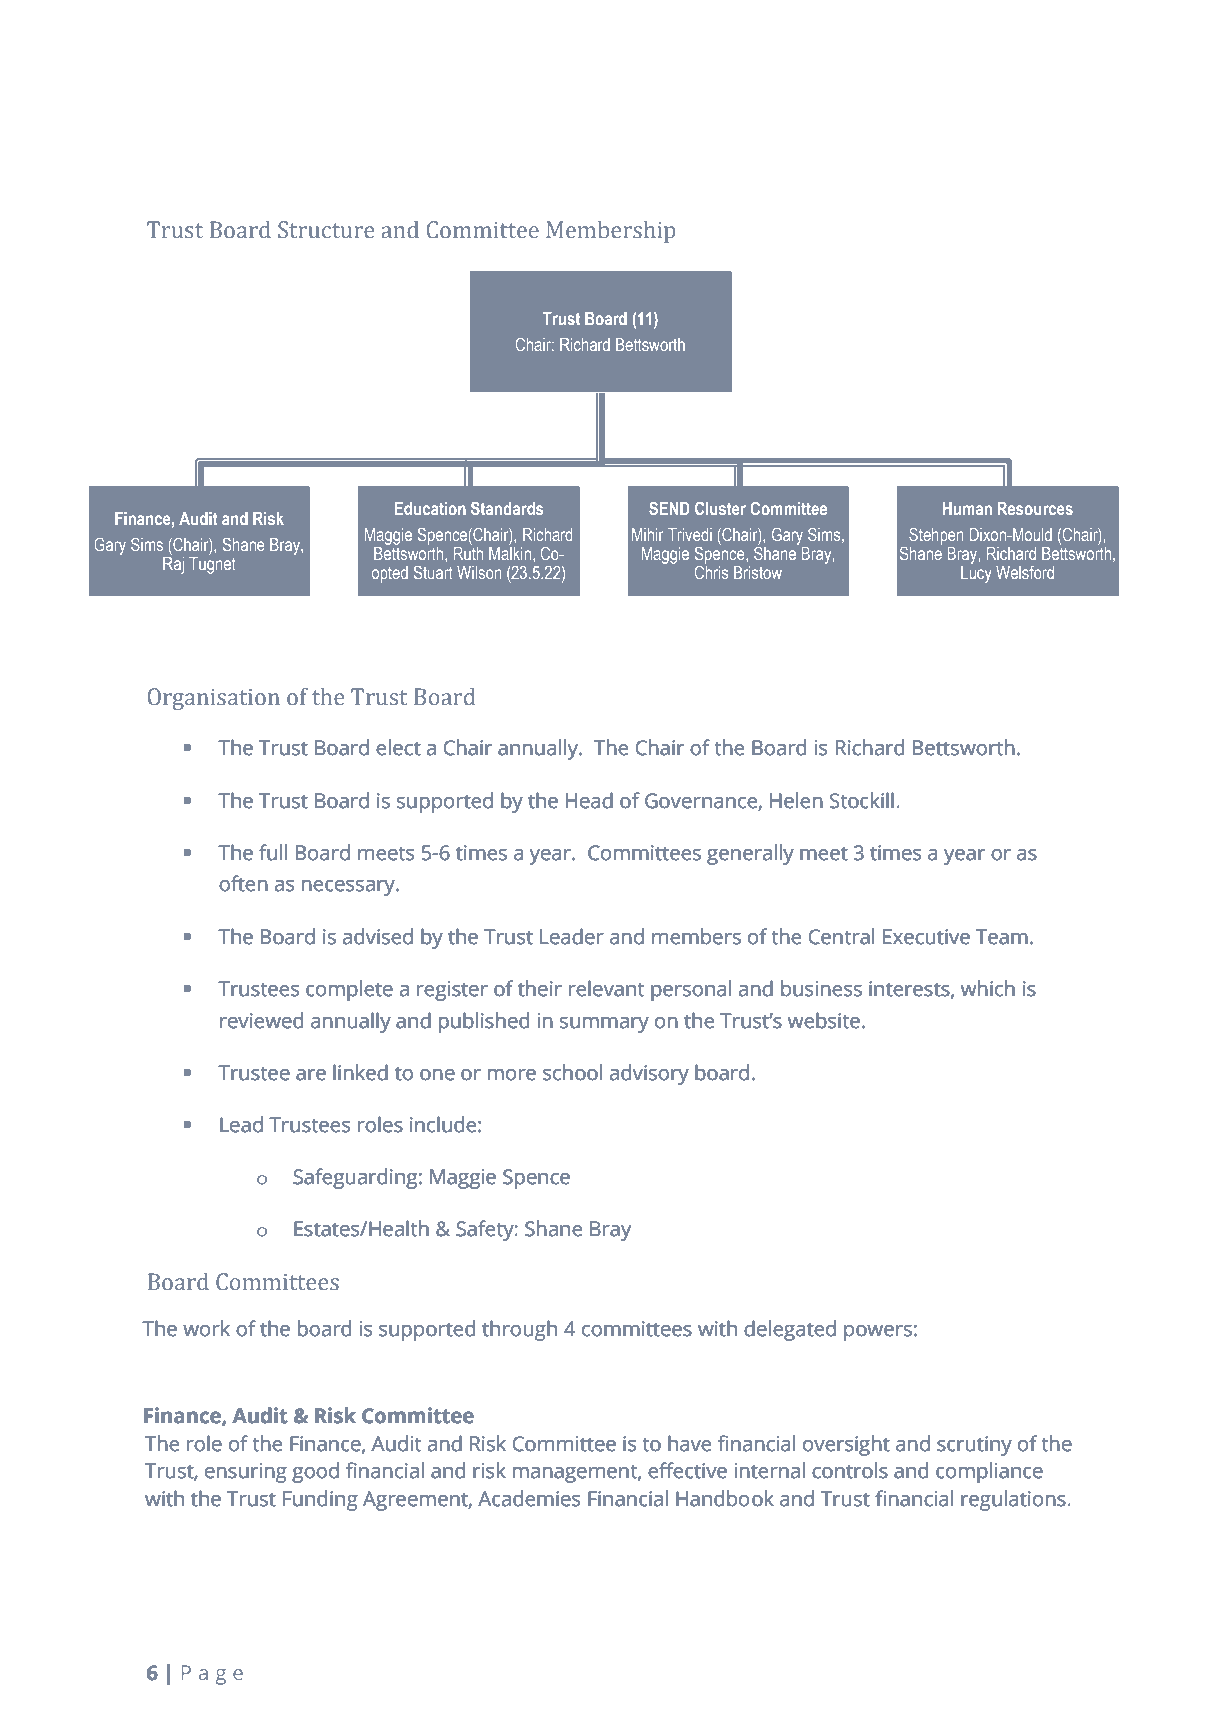 Image resolution: width=1210 pixels, height=1711 pixels. Describe the element at coordinates (967, 508) in the page. I see `Human` at that location.
